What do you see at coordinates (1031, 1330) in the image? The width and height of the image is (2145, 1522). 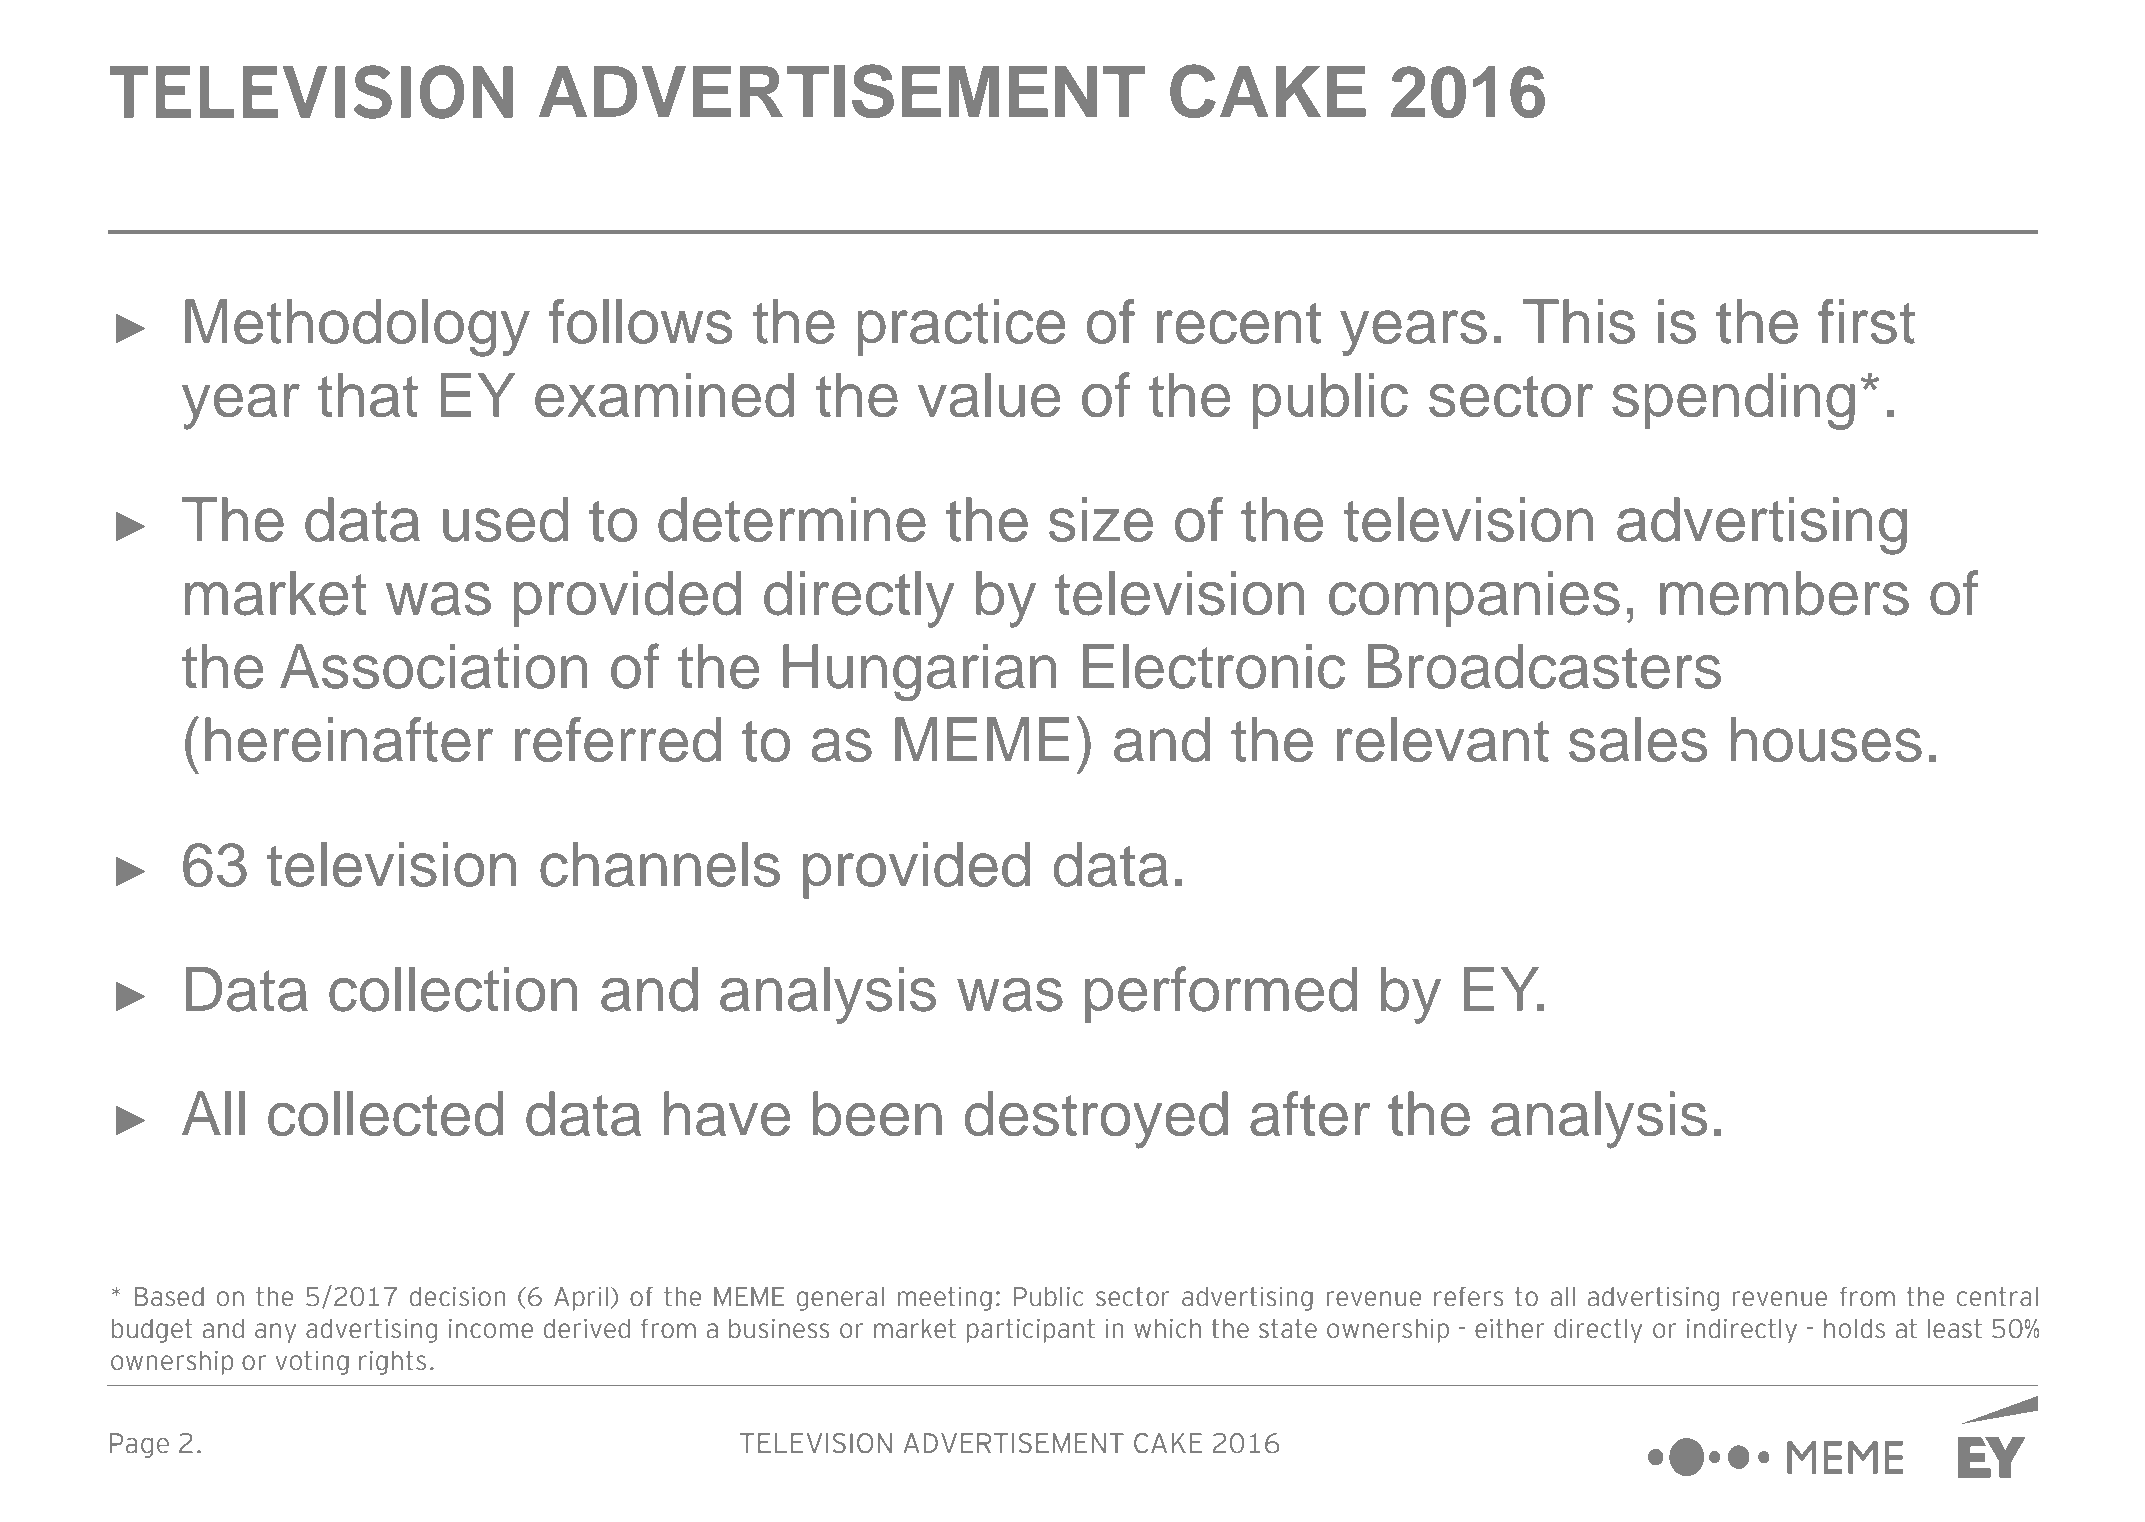 I see `participant` at bounding box center [1031, 1330].
